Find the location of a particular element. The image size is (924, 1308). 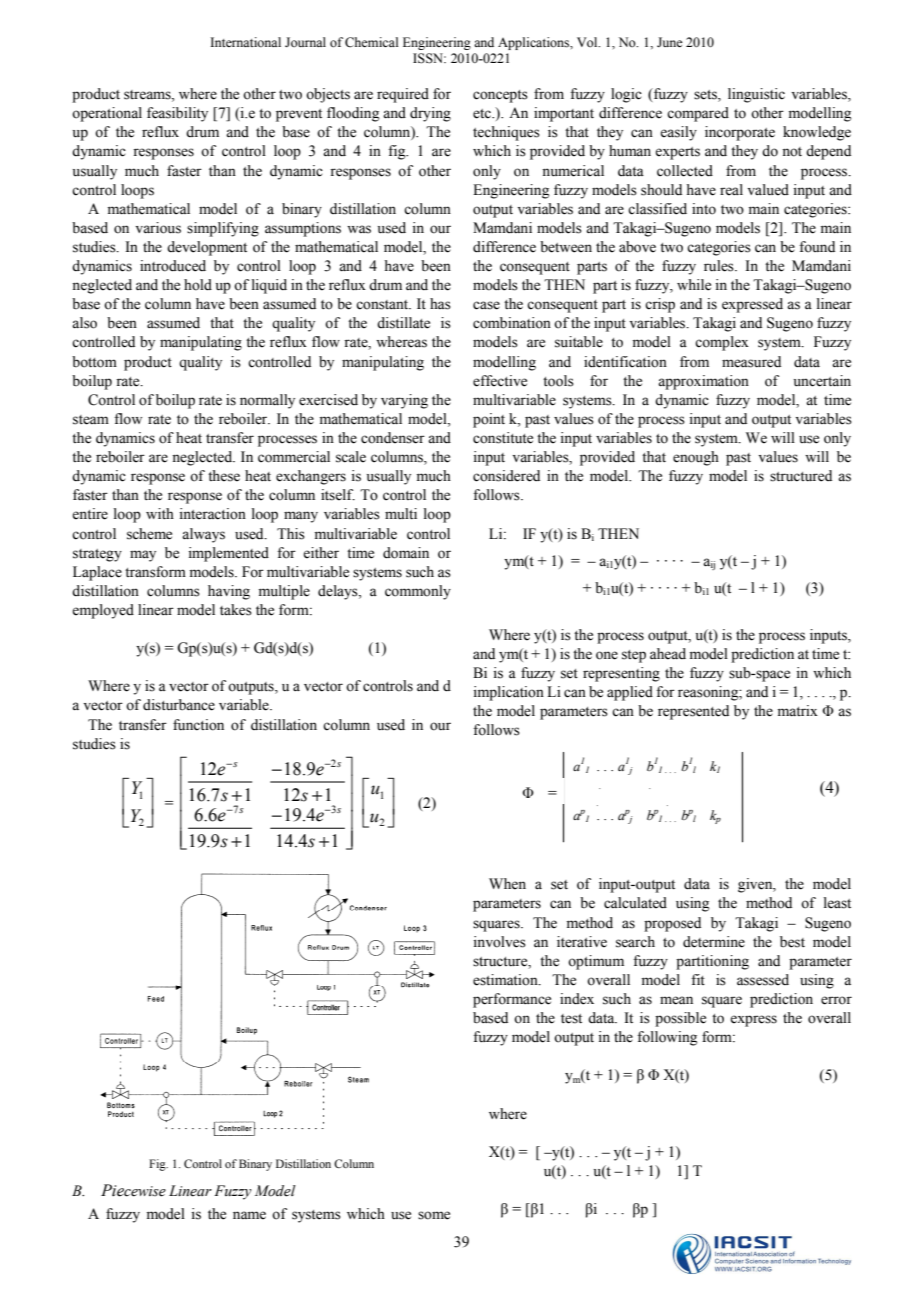

some is located at coordinates (434, 1215).
